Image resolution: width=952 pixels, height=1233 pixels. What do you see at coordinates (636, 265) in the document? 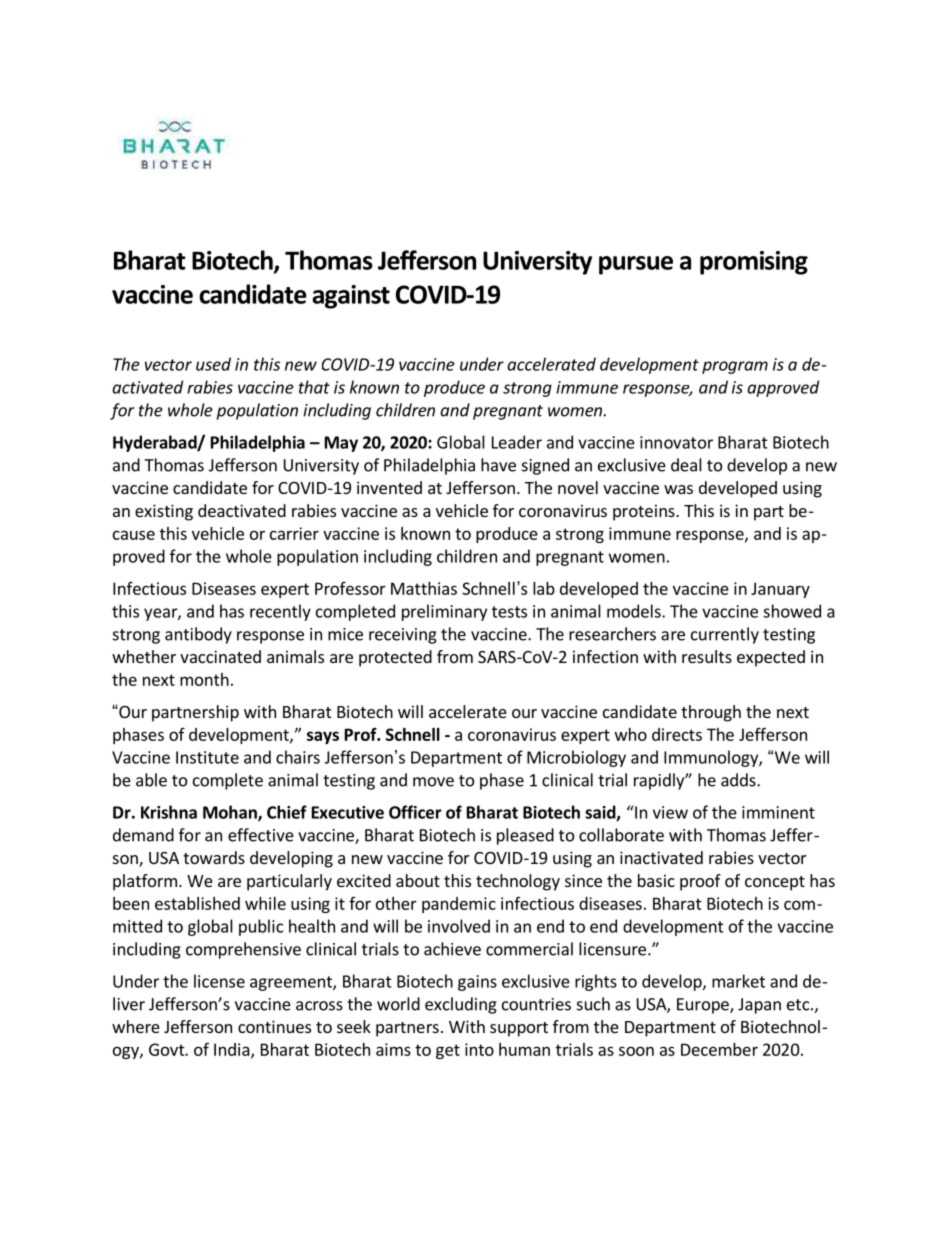
I see `pursue` at bounding box center [636, 265].
